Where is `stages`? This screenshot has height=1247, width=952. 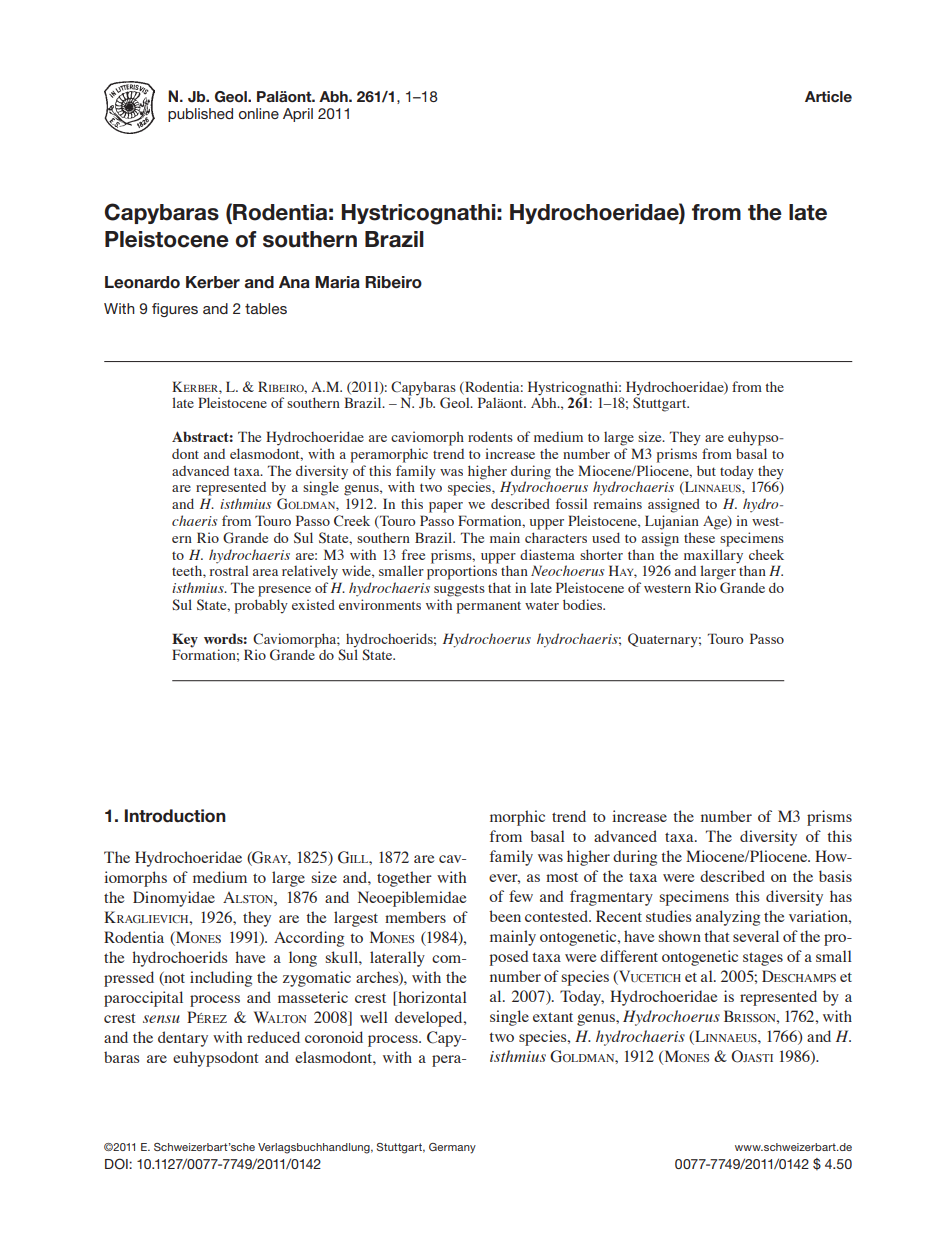 stages is located at coordinates (763, 959).
